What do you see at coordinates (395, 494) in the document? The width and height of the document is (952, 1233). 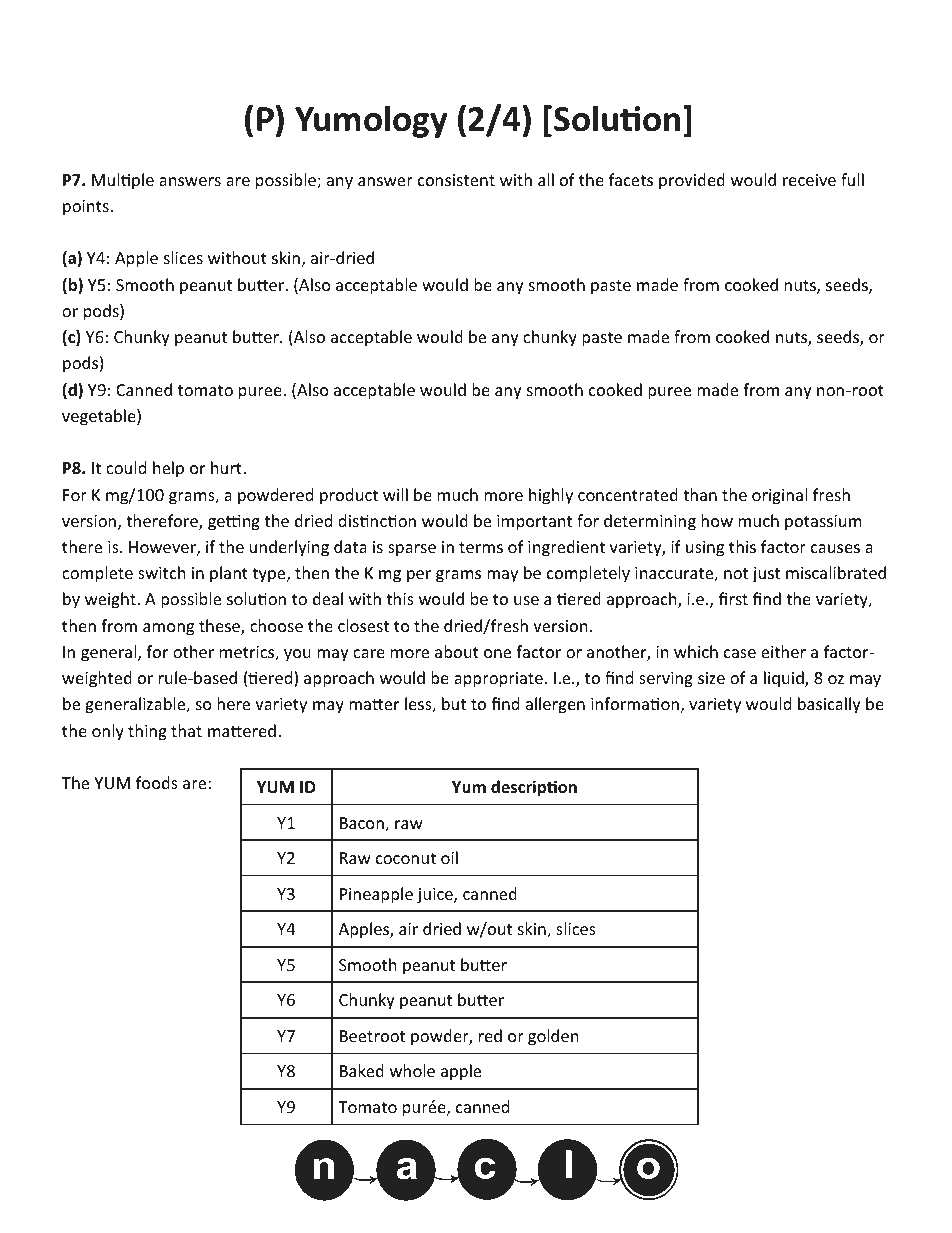 I see `will` at bounding box center [395, 494].
